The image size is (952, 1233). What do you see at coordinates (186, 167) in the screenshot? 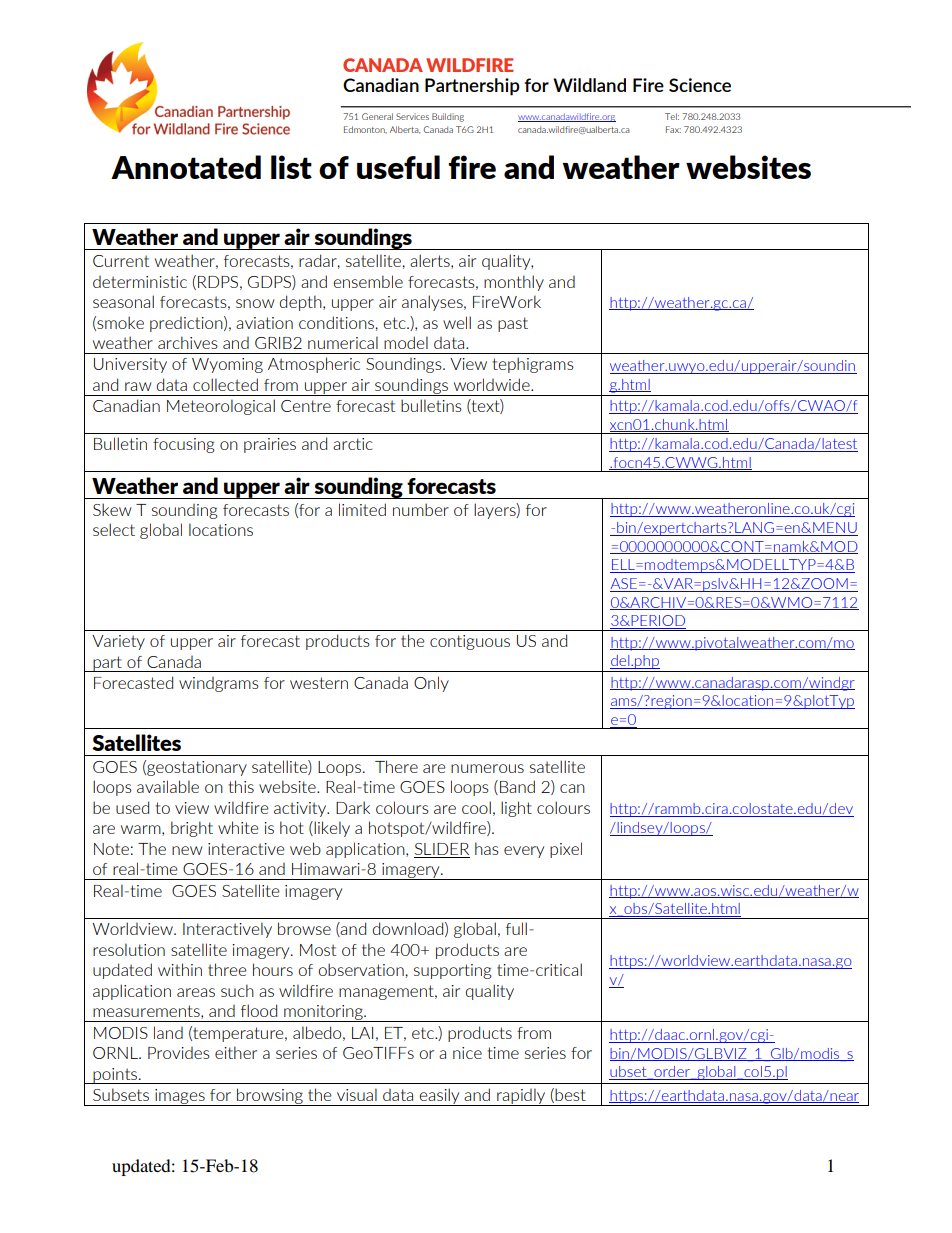
I see `Annotated` at bounding box center [186, 167].
